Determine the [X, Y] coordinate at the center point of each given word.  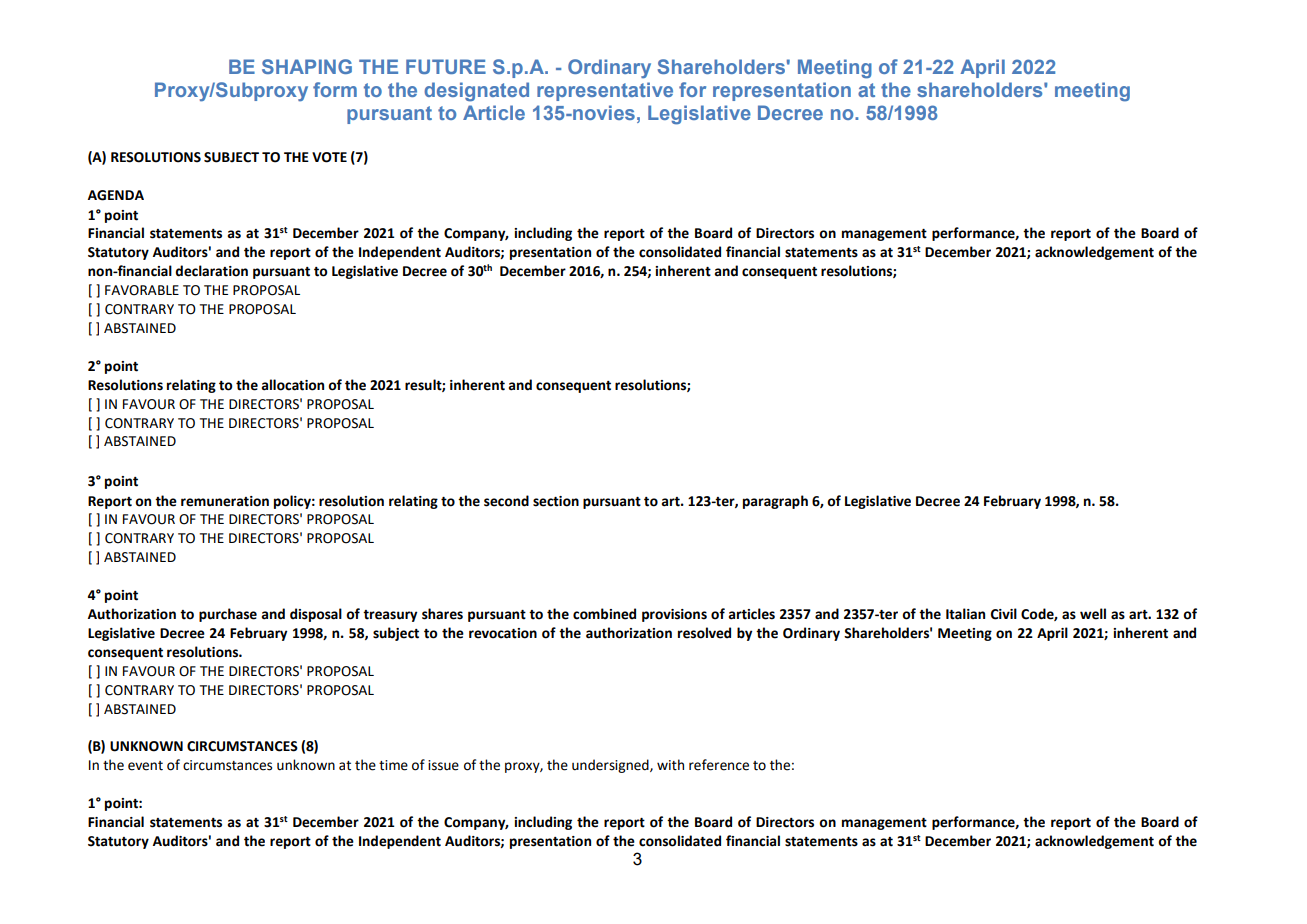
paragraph [775, 502]
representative [605, 91]
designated [476, 92]
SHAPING [307, 66]
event [145, 766]
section [556, 501]
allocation [292, 385]
